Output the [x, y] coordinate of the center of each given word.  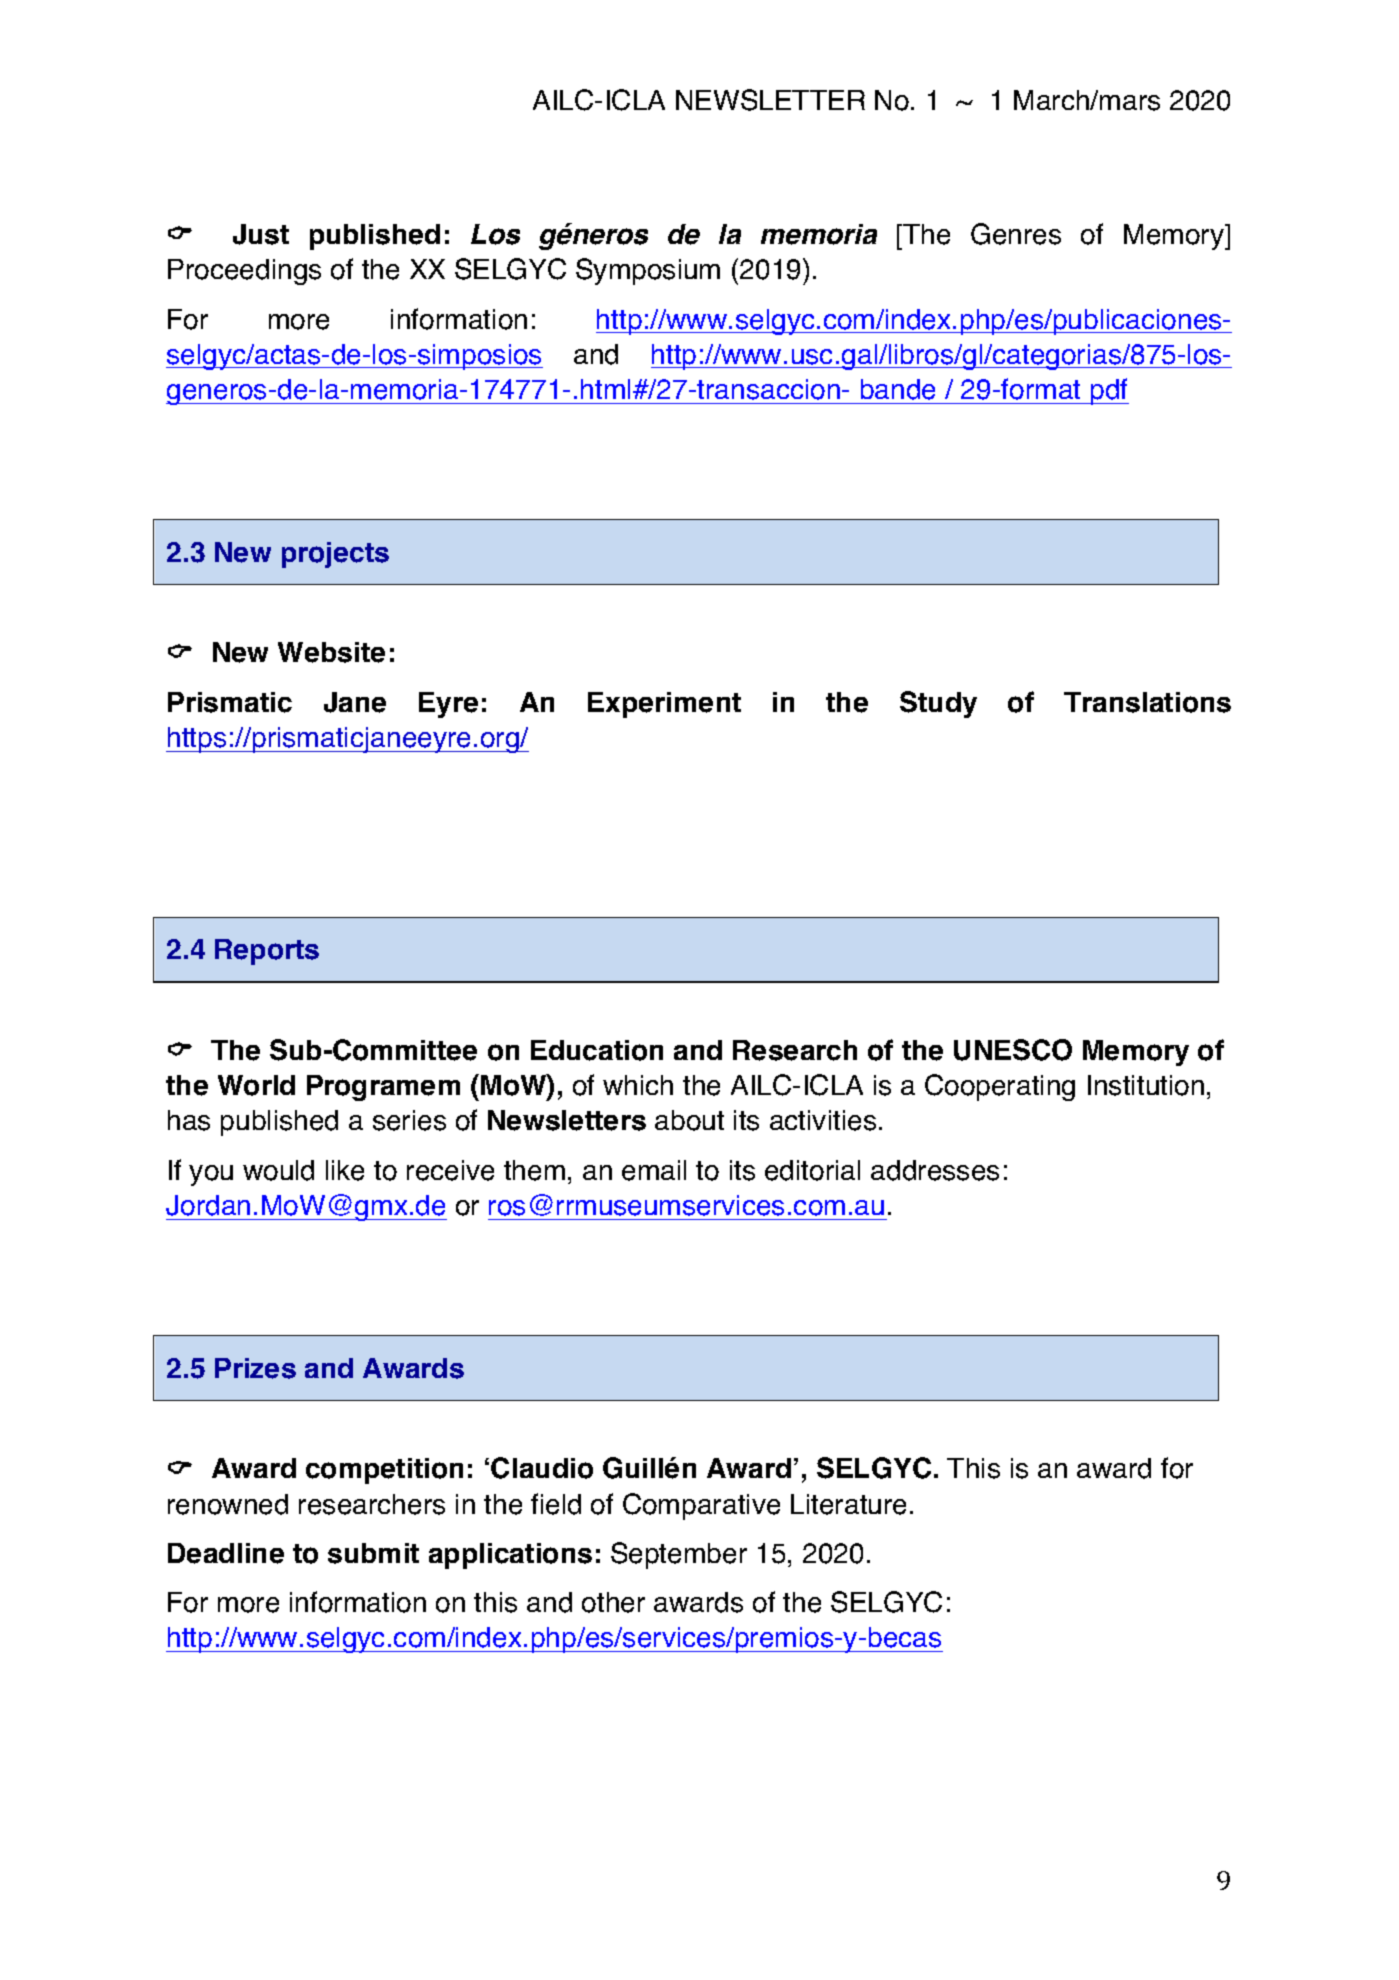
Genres [1016, 234]
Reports [267, 952]
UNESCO [1013, 1050]
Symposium [648, 271]
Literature [848, 1504]
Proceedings [244, 272]
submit [373, 1553]
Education [597, 1050]
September [679, 1555]
